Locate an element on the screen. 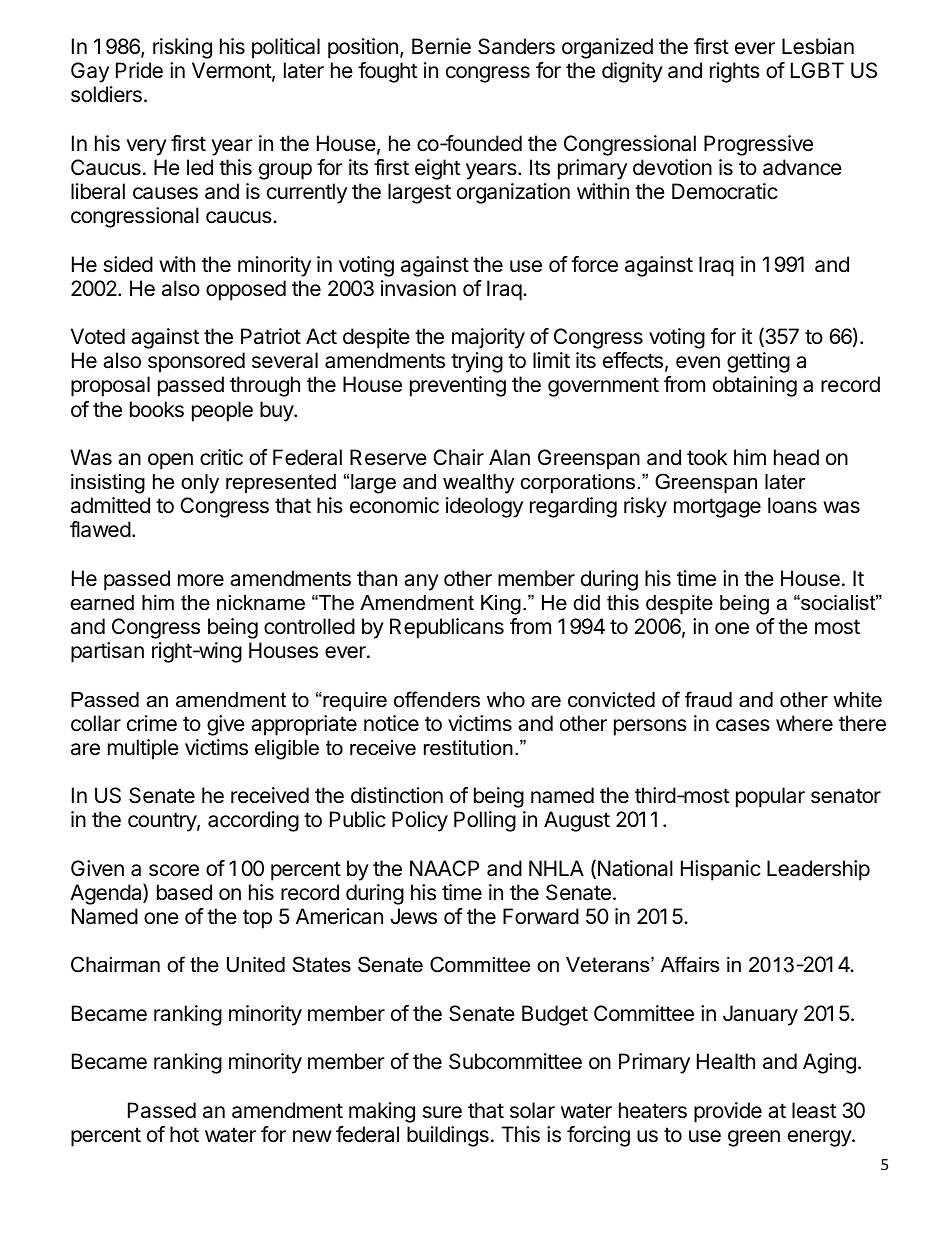  sponsored is located at coordinates (196, 362).
